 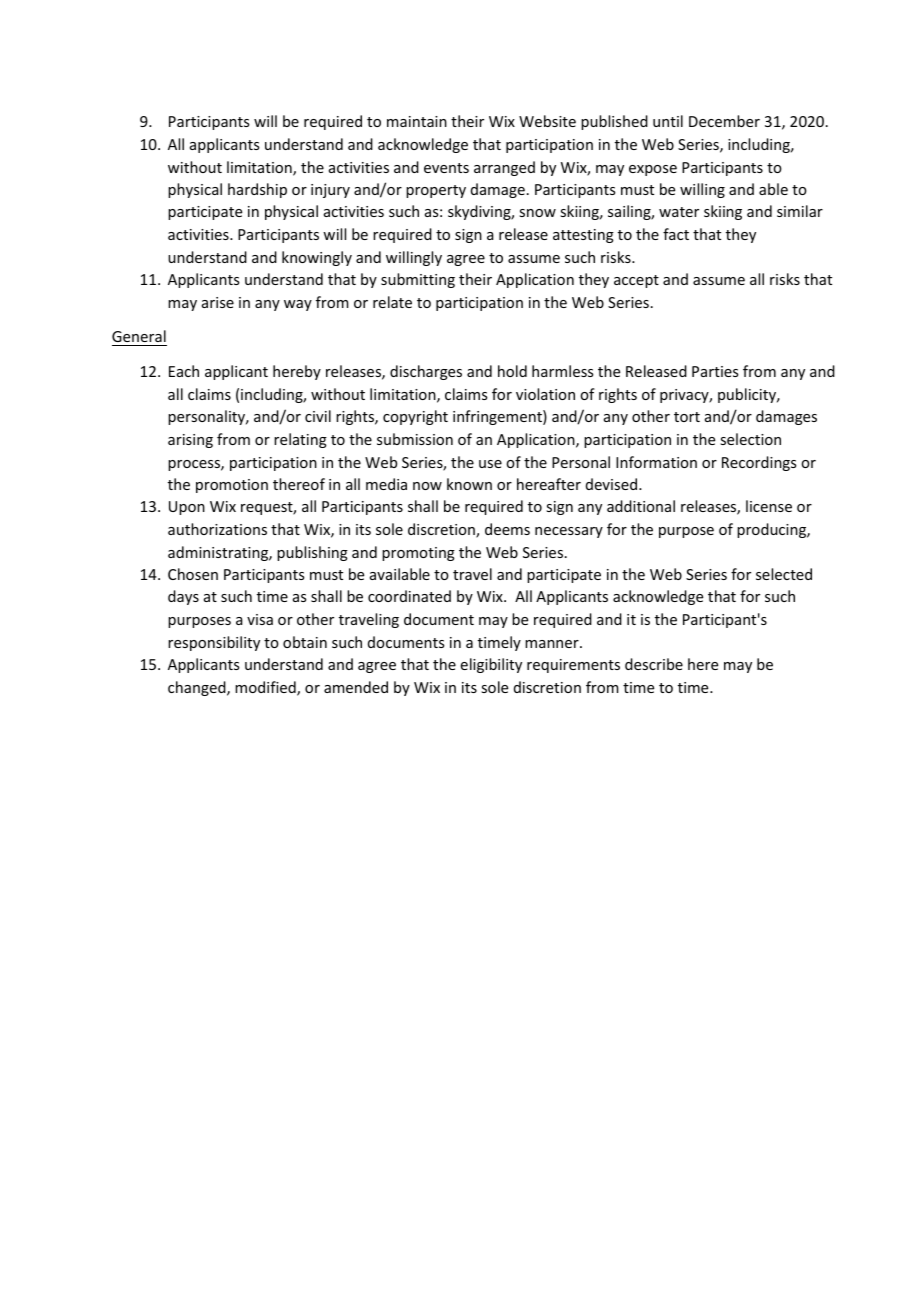 What do you see at coordinates (415, 417) in the screenshot?
I see `copyright` at bounding box center [415, 417].
